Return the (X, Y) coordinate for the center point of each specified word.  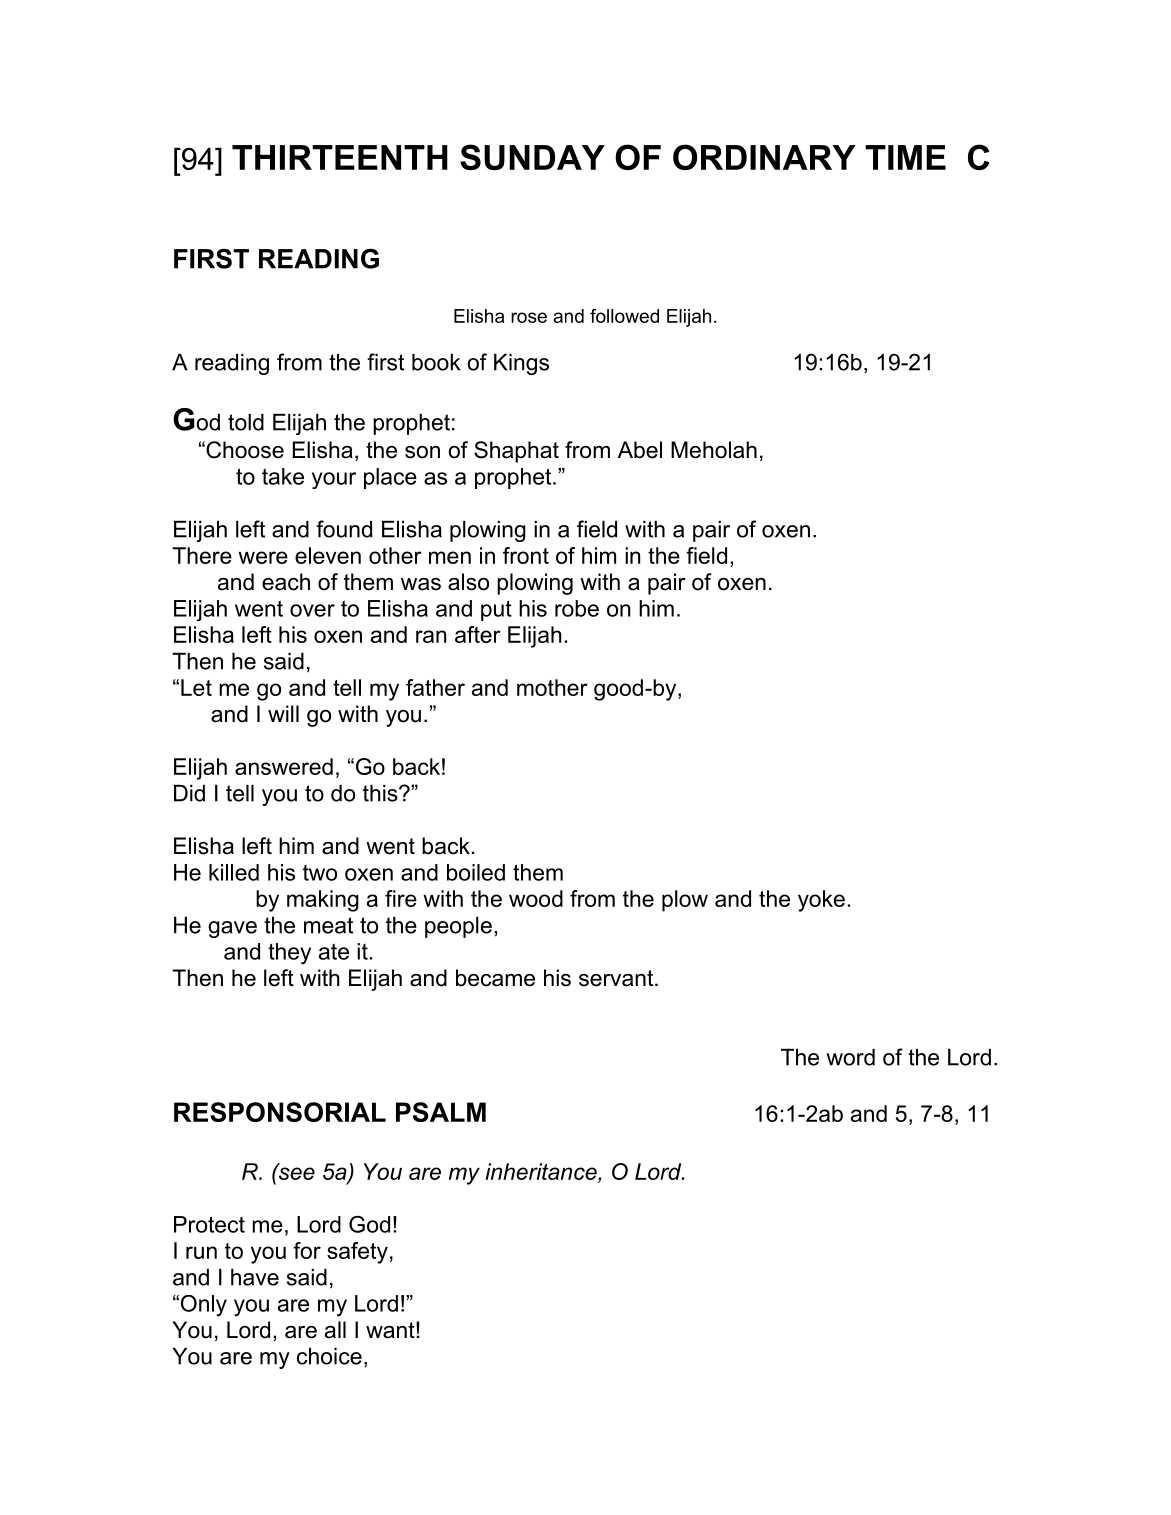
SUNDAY (532, 157)
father (435, 687)
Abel (640, 450)
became (495, 978)
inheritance (542, 1171)
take (283, 476)
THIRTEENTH (340, 157)
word (850, 1057)
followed (624, 316)
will (283, 713)
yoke (821, 901)
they (289, 954)
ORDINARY (764, 157)
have (255, 1277)
